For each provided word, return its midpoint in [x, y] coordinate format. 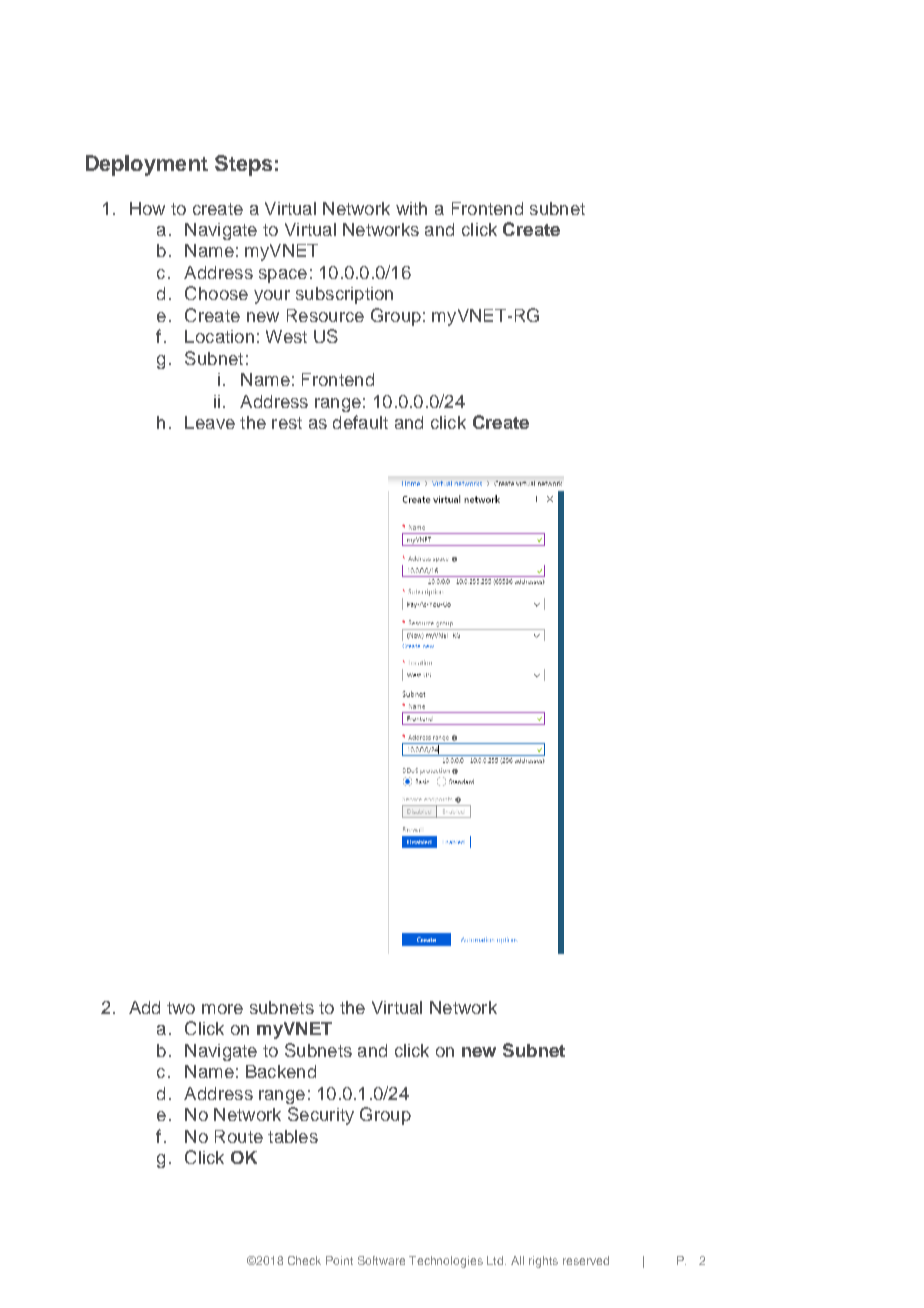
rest [287, 423]
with [411, 208]
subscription [344, 295]
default [360, 422]
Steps [243, 165]
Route [239, 1136]
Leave [210, 422]
